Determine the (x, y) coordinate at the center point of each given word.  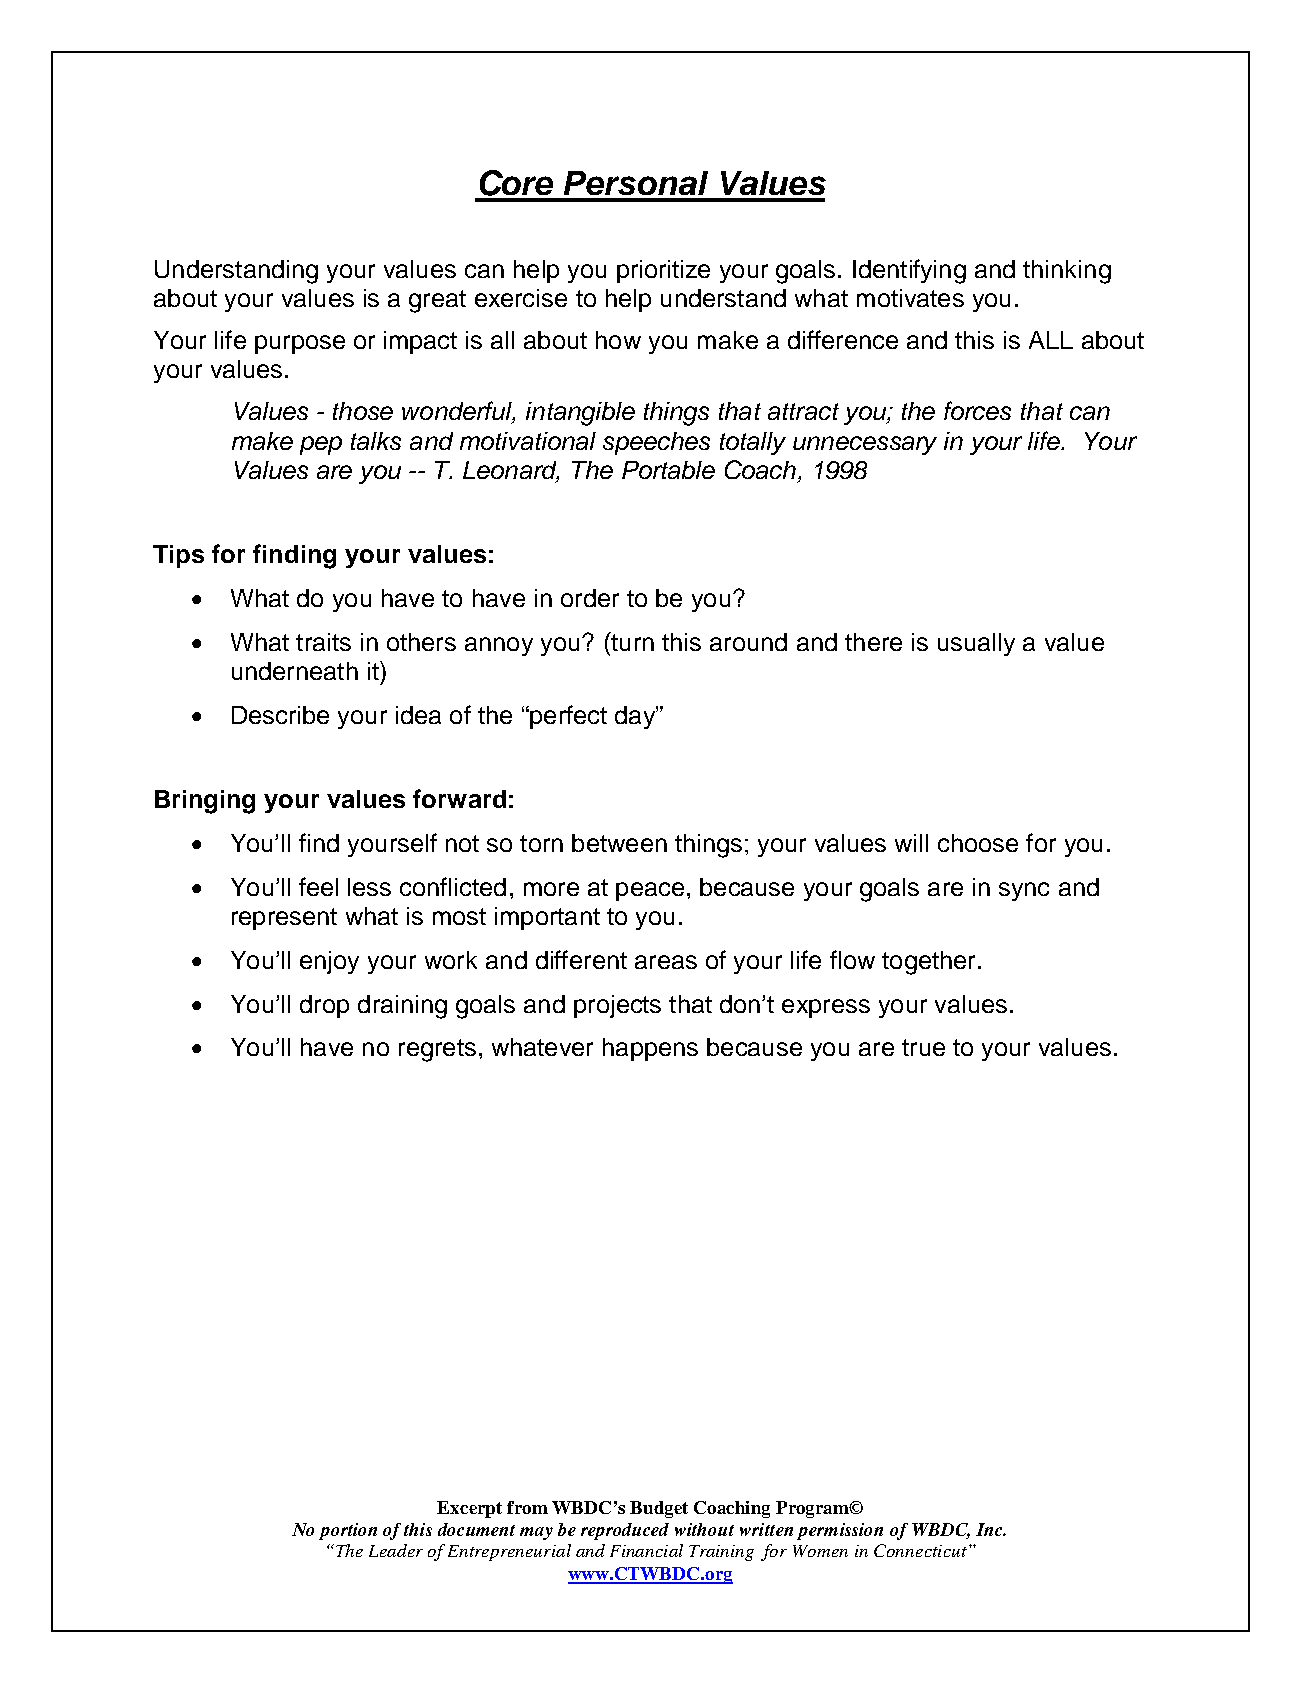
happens (650, 1049)
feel (318, 886)
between (619, 843)
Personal (636, 183)
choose (978, 843)
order (590, 598)
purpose (300, 344)
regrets (437, 1050)
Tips (178, 556)
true (923, 1047)
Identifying (909, 271)
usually (976, 644)
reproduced (625, 1531)
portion (348, 1531)
